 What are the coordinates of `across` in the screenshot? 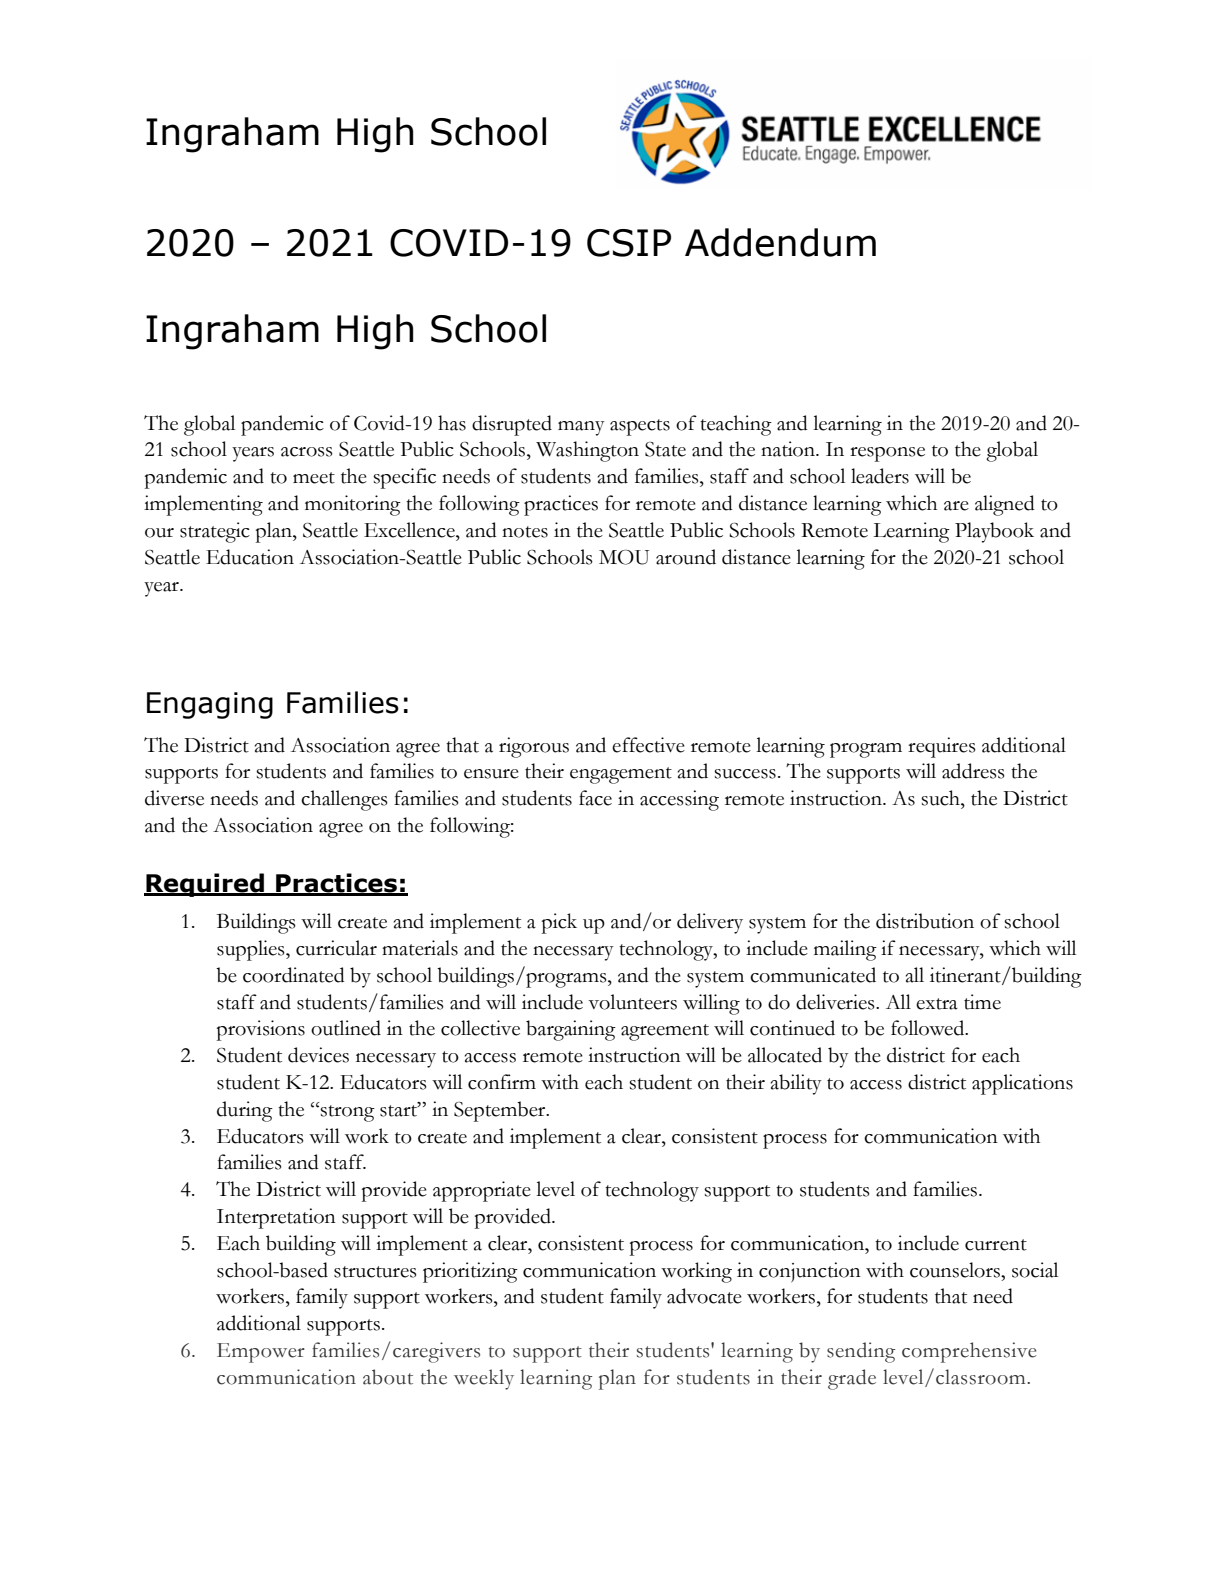 It's located at (307, 452).
